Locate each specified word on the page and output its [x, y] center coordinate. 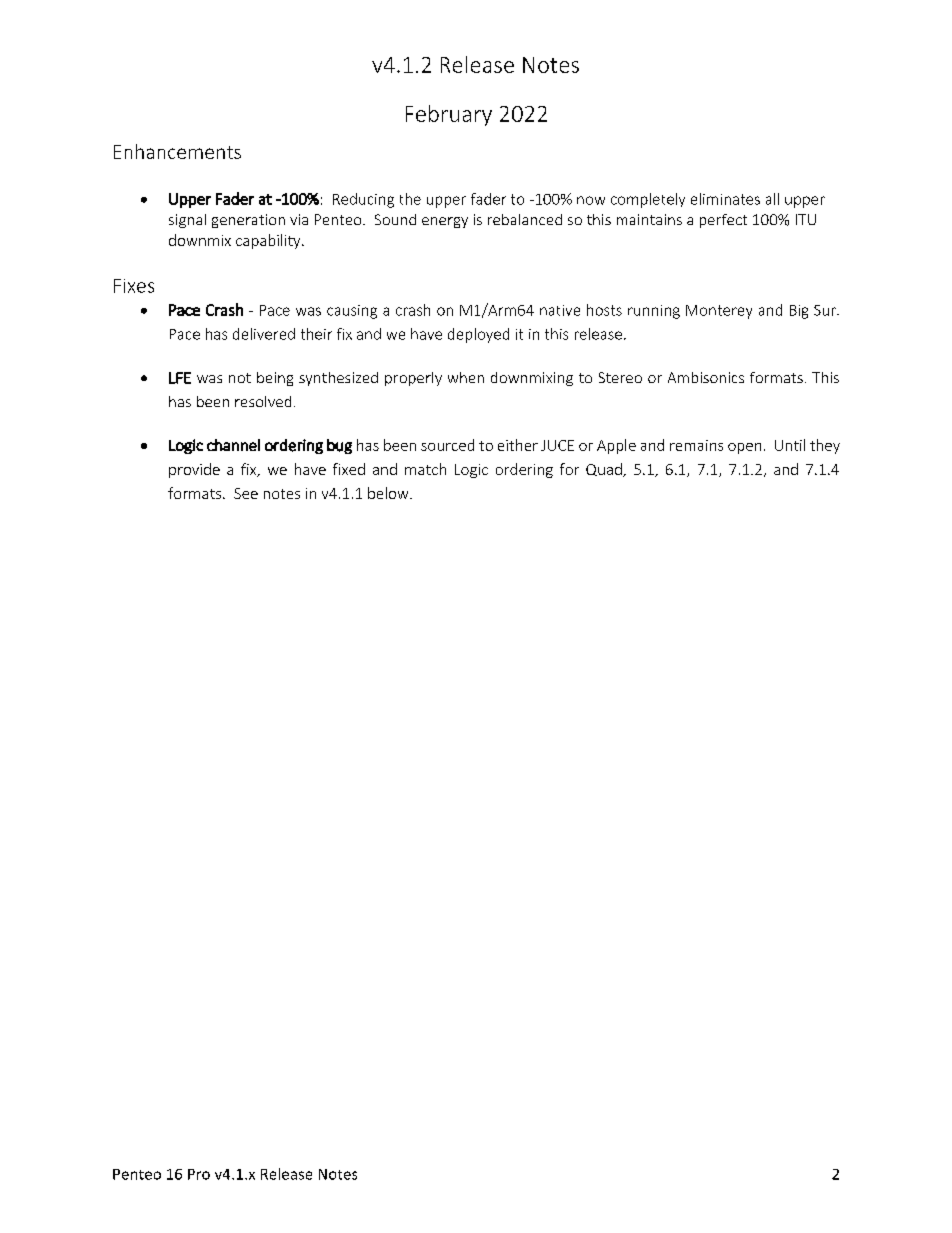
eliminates [725, 199]
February [449, 115]
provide [194, 470]
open [744, 448]
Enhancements [177, 151]
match [425, 469]
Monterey [719, 312]
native [560, 310]
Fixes [134, 286]
